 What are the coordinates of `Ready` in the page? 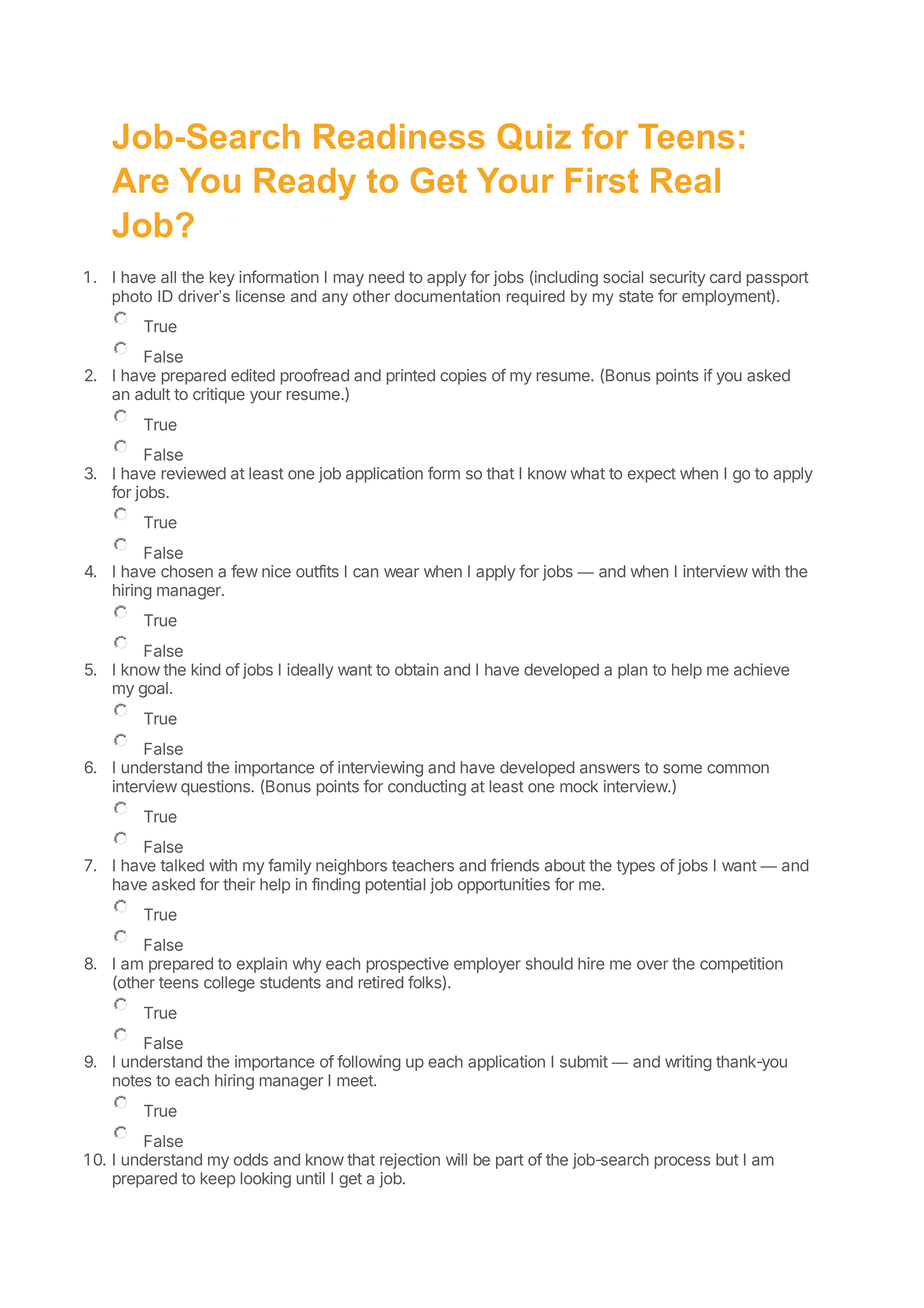 It's located at (305, 184).
